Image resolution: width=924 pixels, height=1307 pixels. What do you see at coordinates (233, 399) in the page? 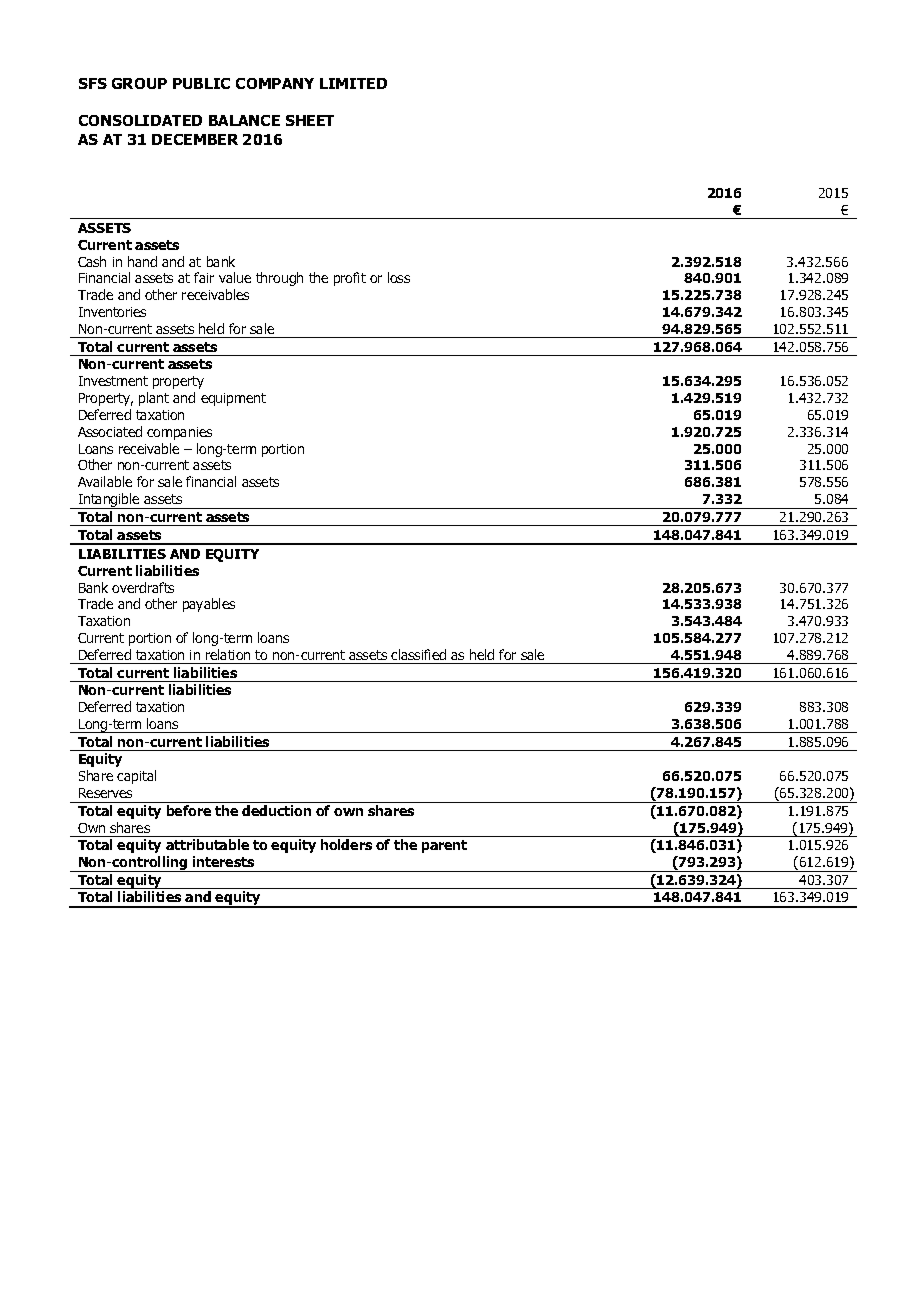
I see `equipment` at bounding box center [233, 399].
